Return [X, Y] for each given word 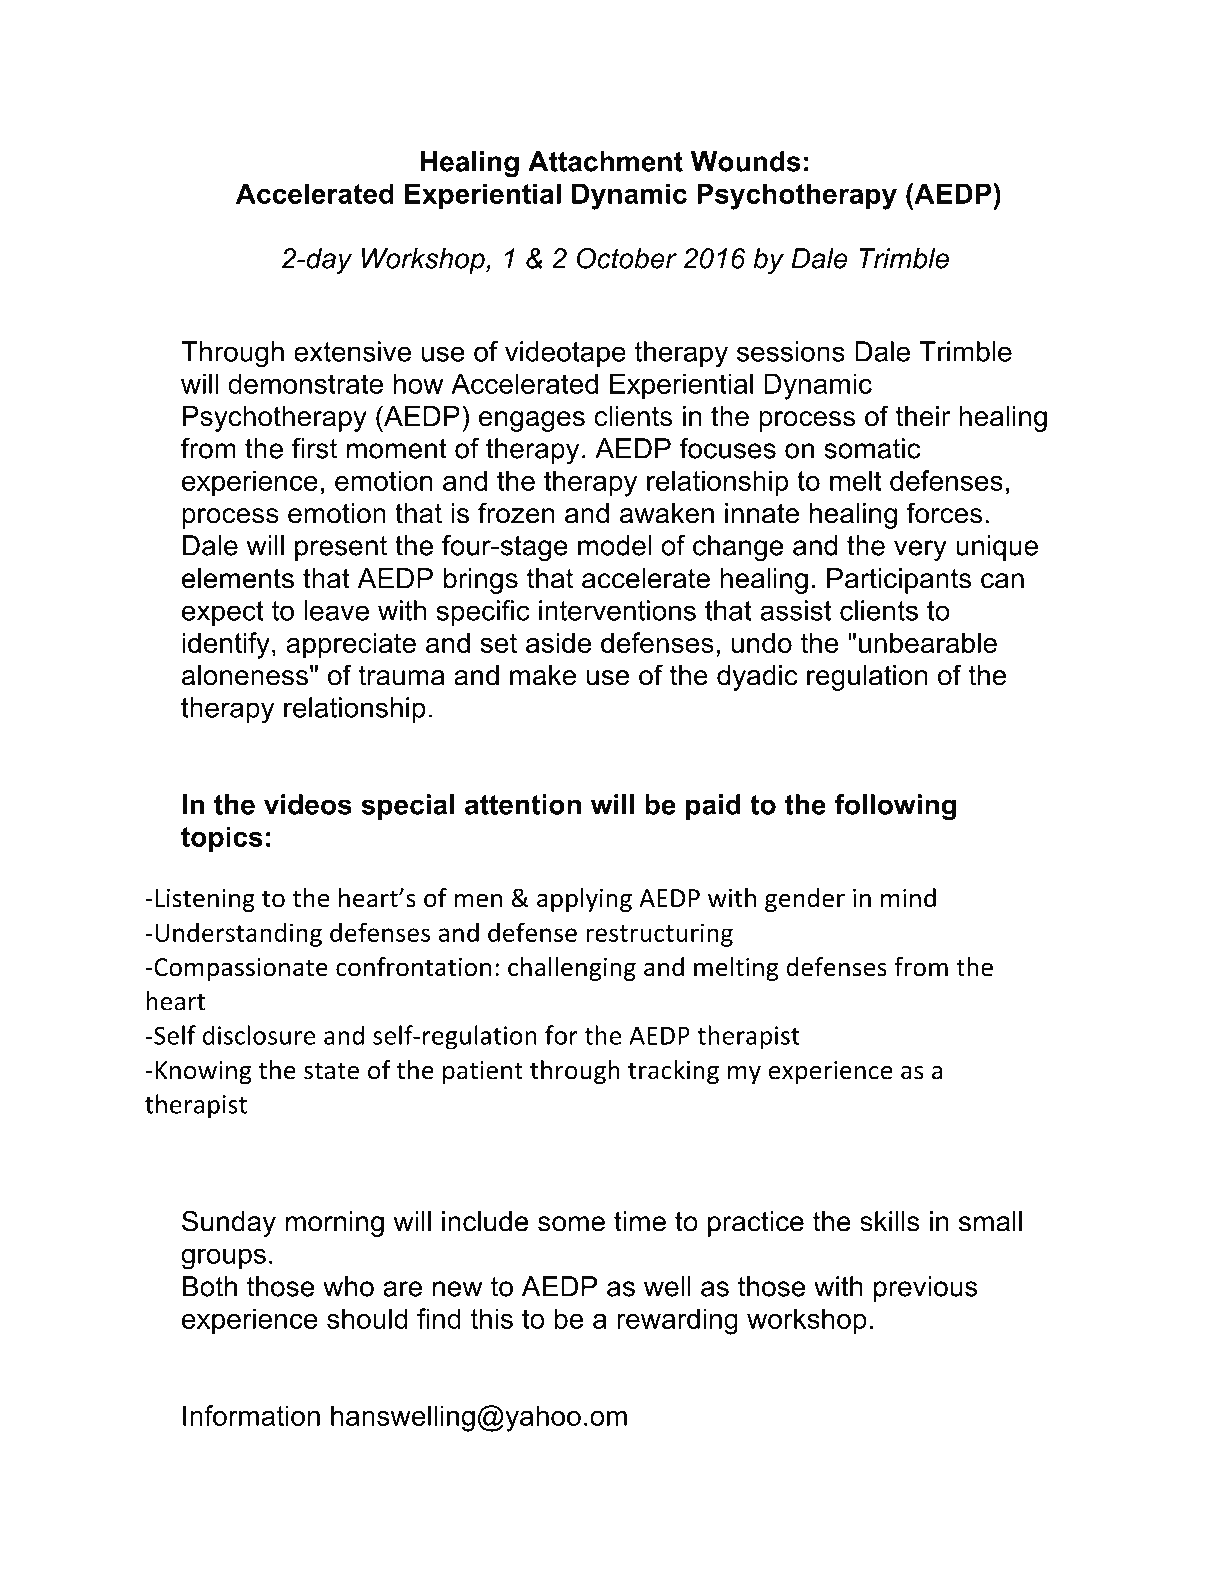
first [314, 448]
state [331, 1071]
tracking [673, 1072]
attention [523, 804]
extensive [352, 351]
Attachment [605, 161]
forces [944, 513]
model [614, 545]
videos [308, 804]
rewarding [677, 1321]
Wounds [746, 161]
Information [251, 1415]
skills [890, 1221]
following [895, 807]
